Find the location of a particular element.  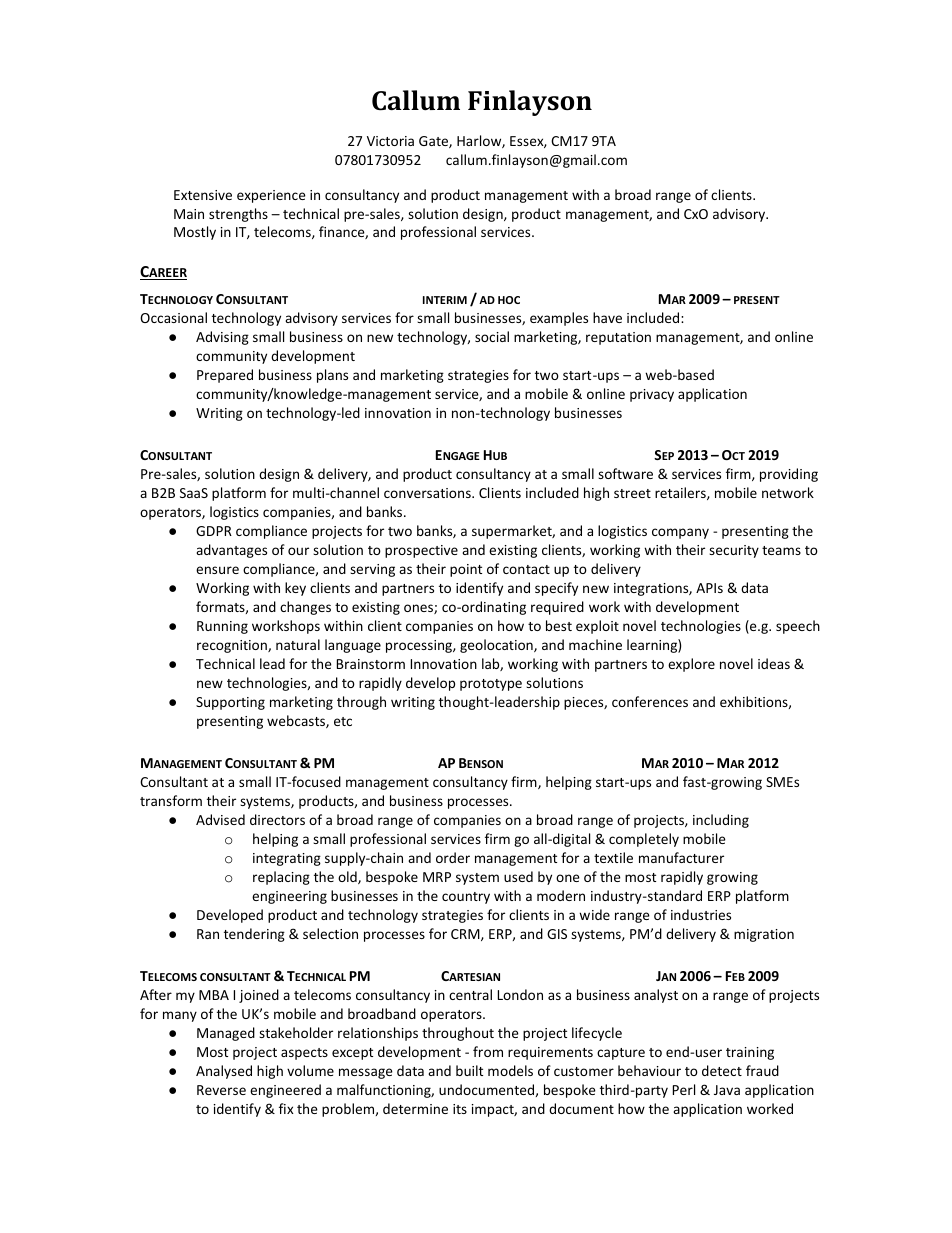

Running is located at coordinates (222, 627).
